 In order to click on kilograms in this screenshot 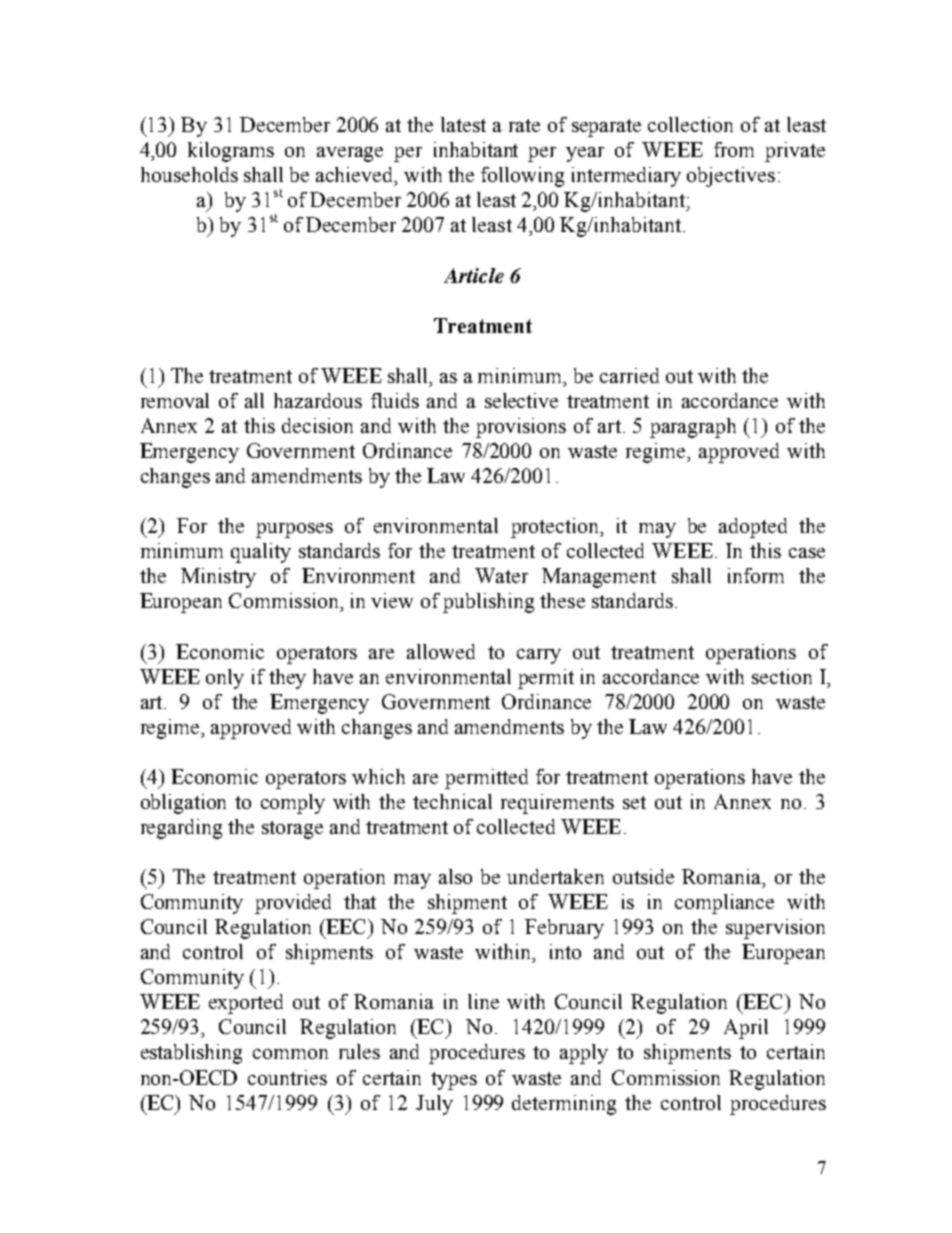, I will do `click(231, 152)`.
